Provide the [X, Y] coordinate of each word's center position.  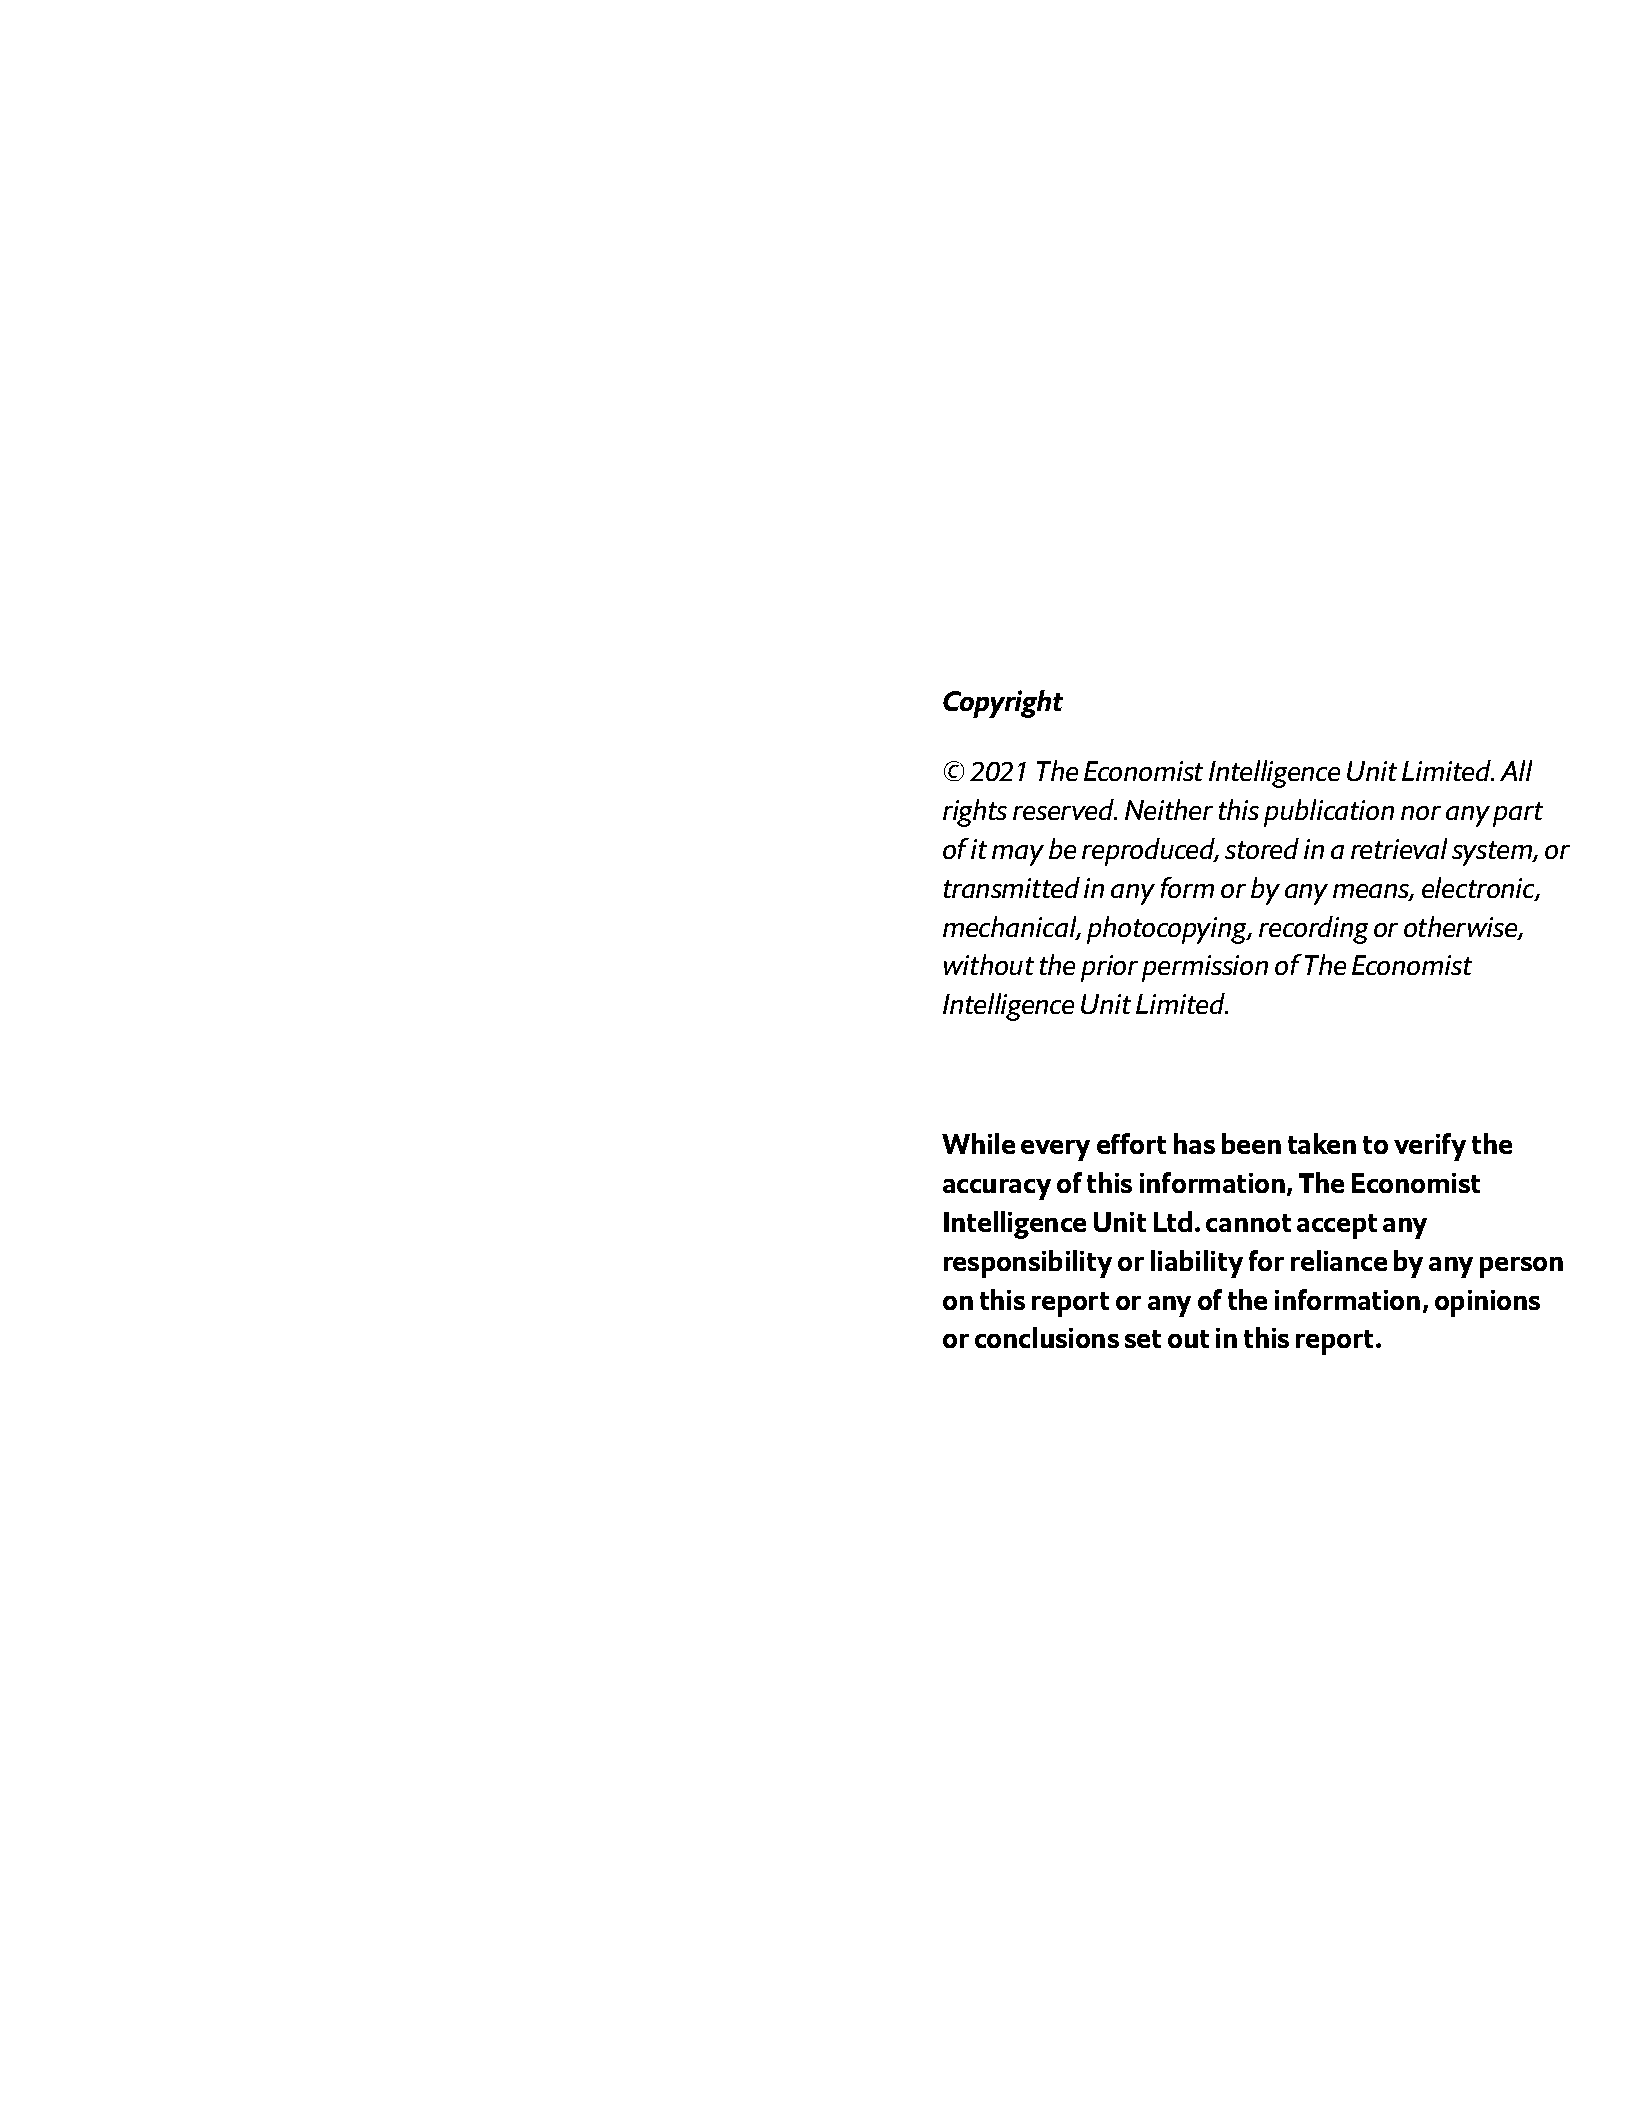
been [1251, 1143]
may [1018, 855]
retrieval [1399, 848]
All [1516, 770]
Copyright [1003, 704]
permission [1205, 968]
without [989, 964]
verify [1430, 1147]
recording [1313, 930]
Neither [1169, 809]
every [1055, 1150]
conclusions [1047, 1337]
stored [1262, 848]
